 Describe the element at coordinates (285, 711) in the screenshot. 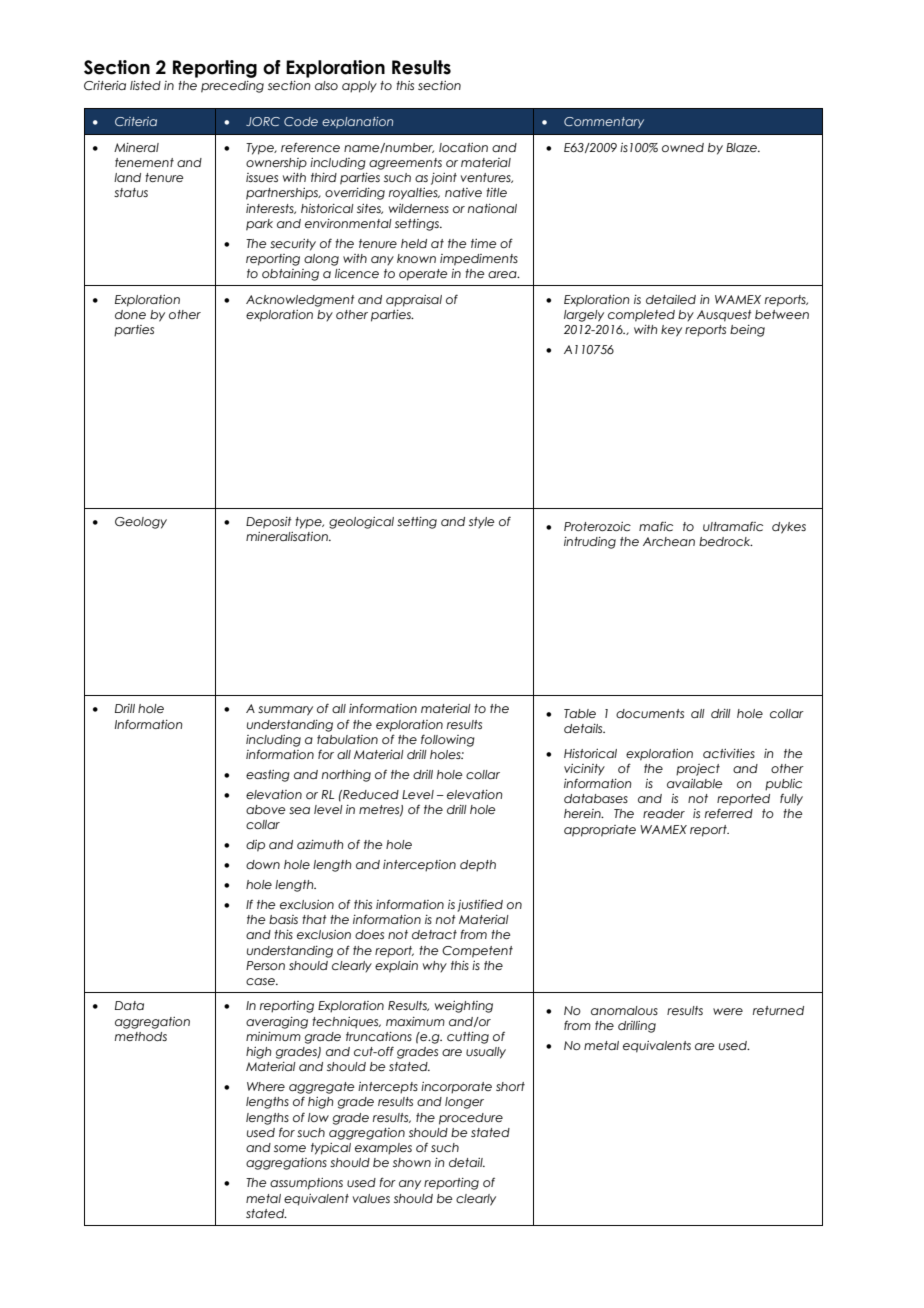

I see `summary` at that location.
